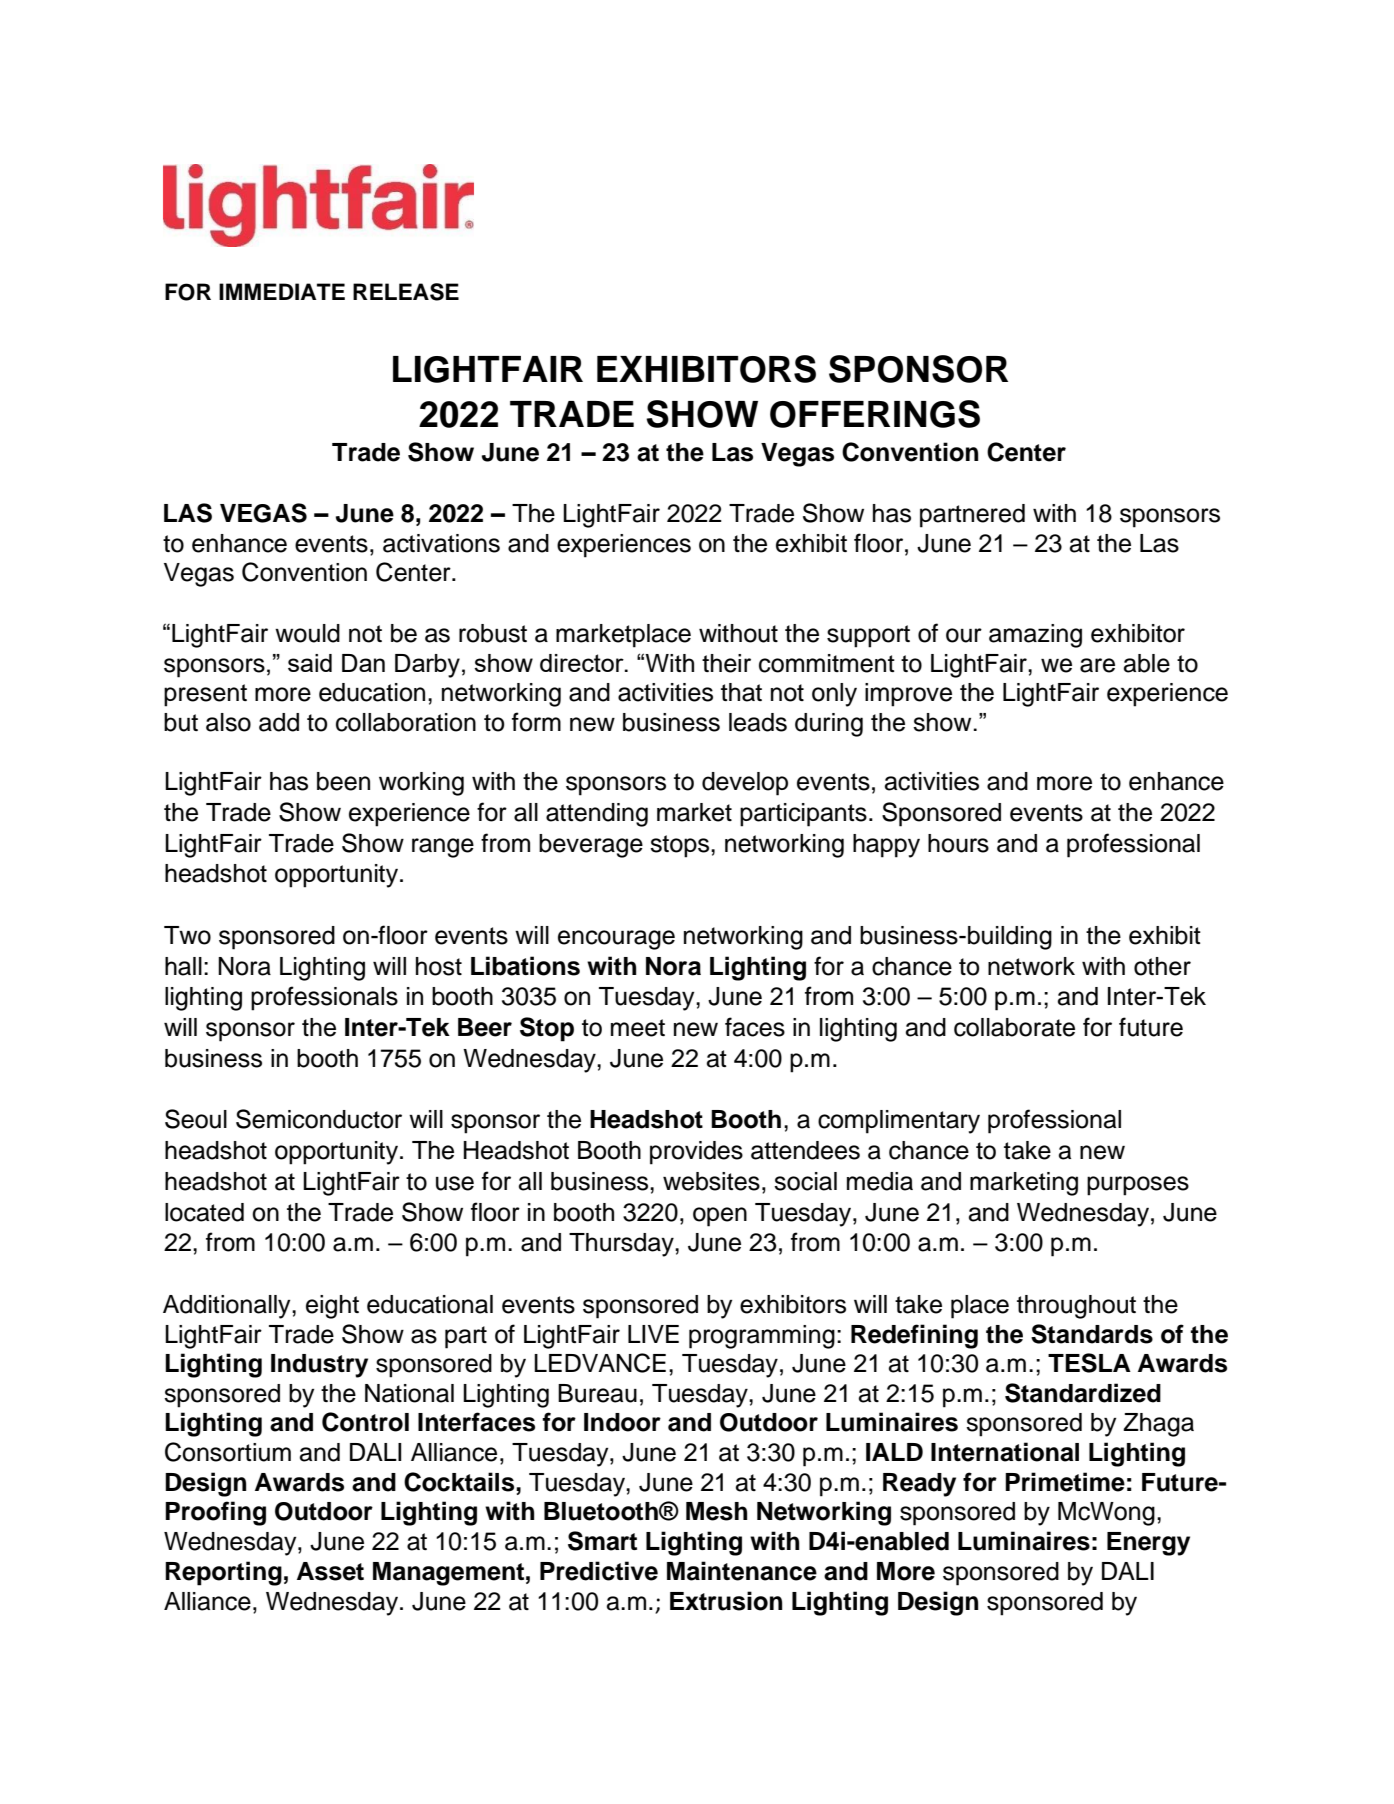  Describe the element at coordinates (1035, 636) in the page. I see `amazing` at that location.
